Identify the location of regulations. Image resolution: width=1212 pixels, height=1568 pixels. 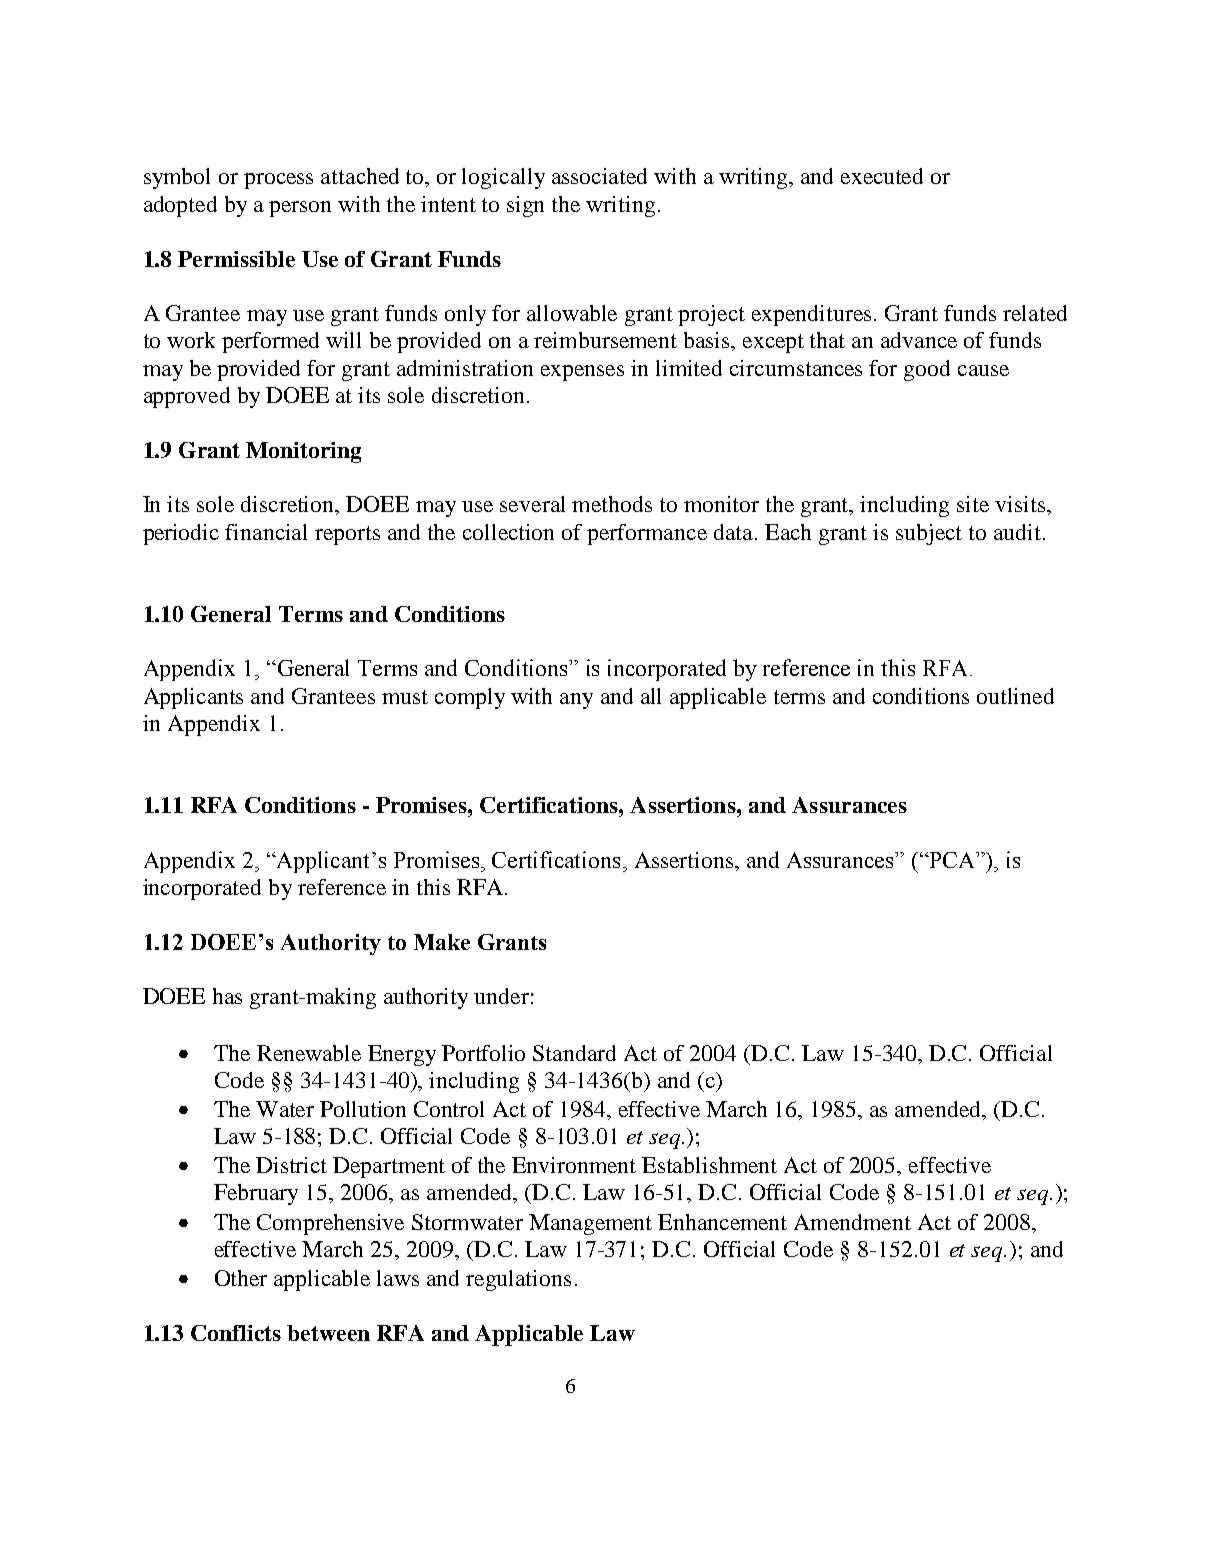
(518, 1280).
